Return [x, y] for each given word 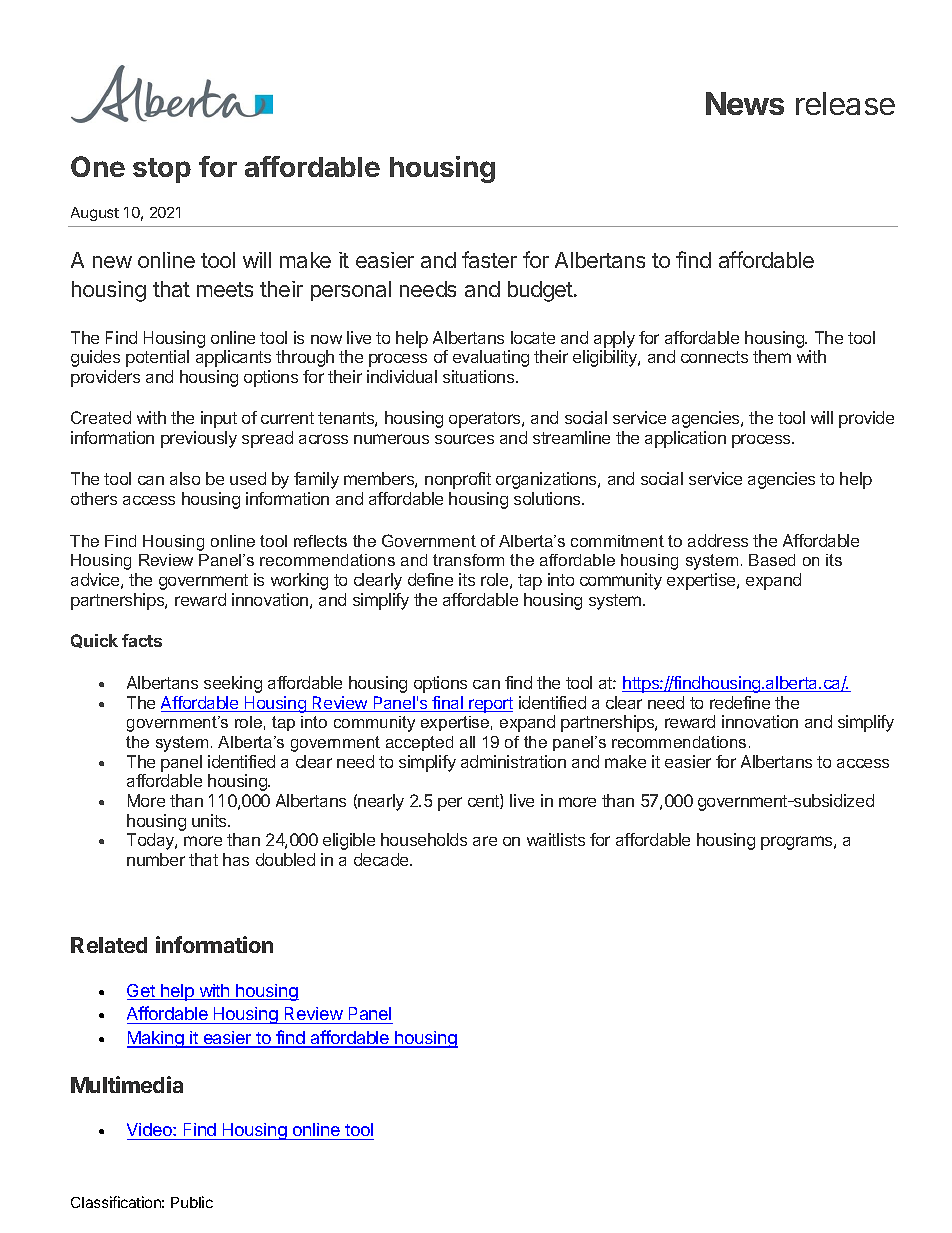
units [210, 820]
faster [489, 259]
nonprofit [458, 480]
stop [162, 170]
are [485, 841]
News [745, 103]
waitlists [556, 839]
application [685, 439]
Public [192, 1202]
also [185, 478]
